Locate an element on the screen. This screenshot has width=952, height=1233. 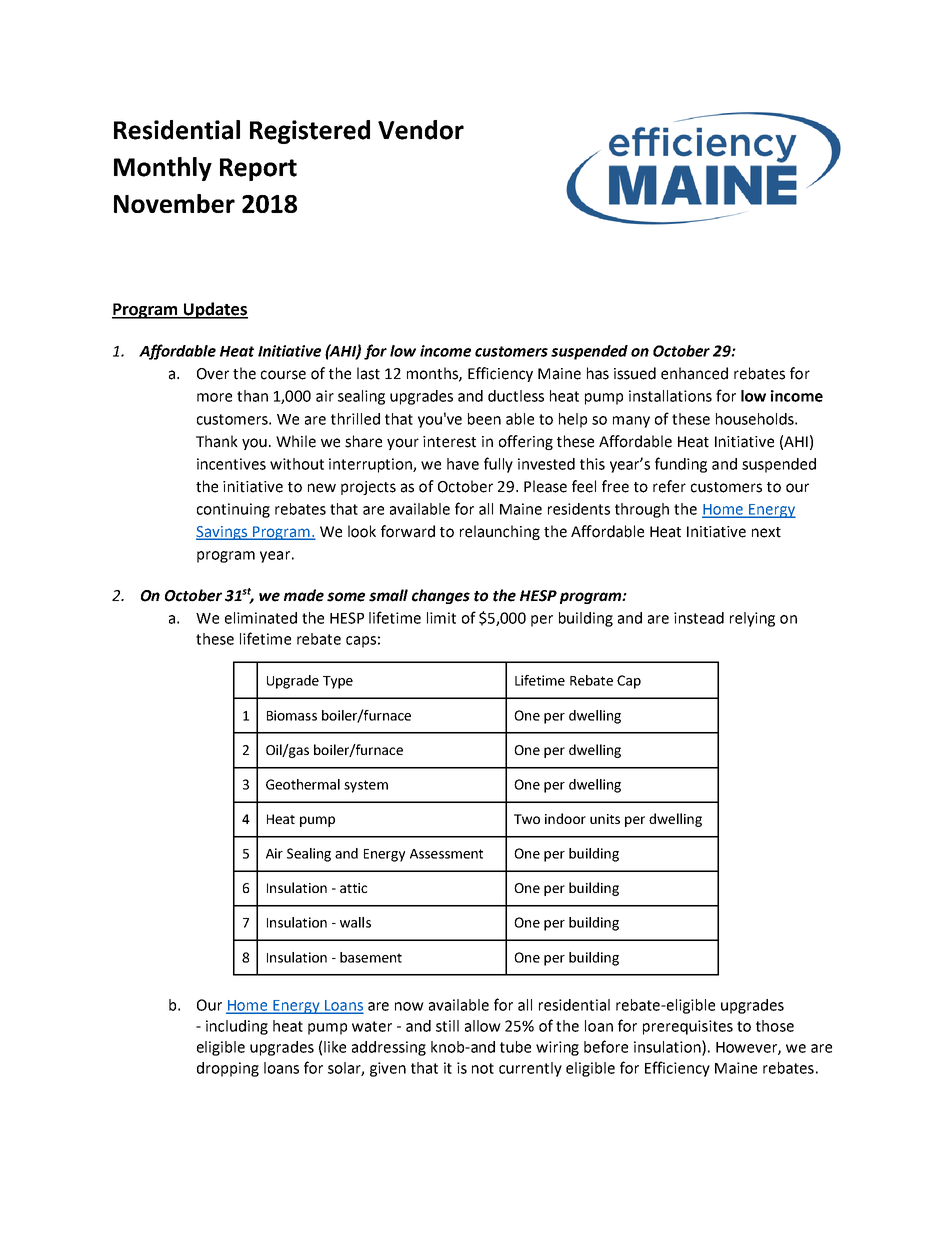
Report is located at coordinates (258, 169).
